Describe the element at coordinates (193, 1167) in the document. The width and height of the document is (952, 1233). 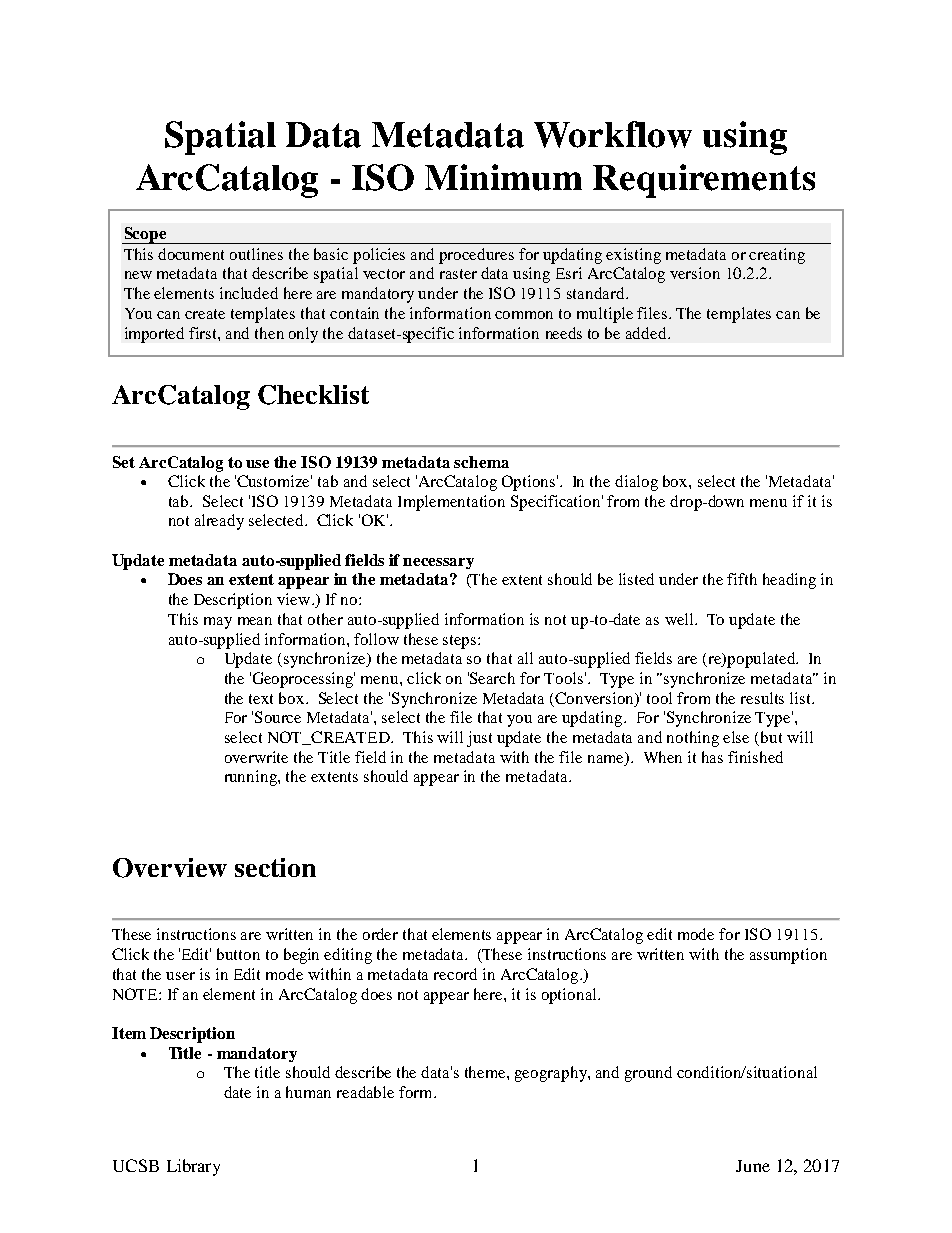
I see `Library` at that location.
